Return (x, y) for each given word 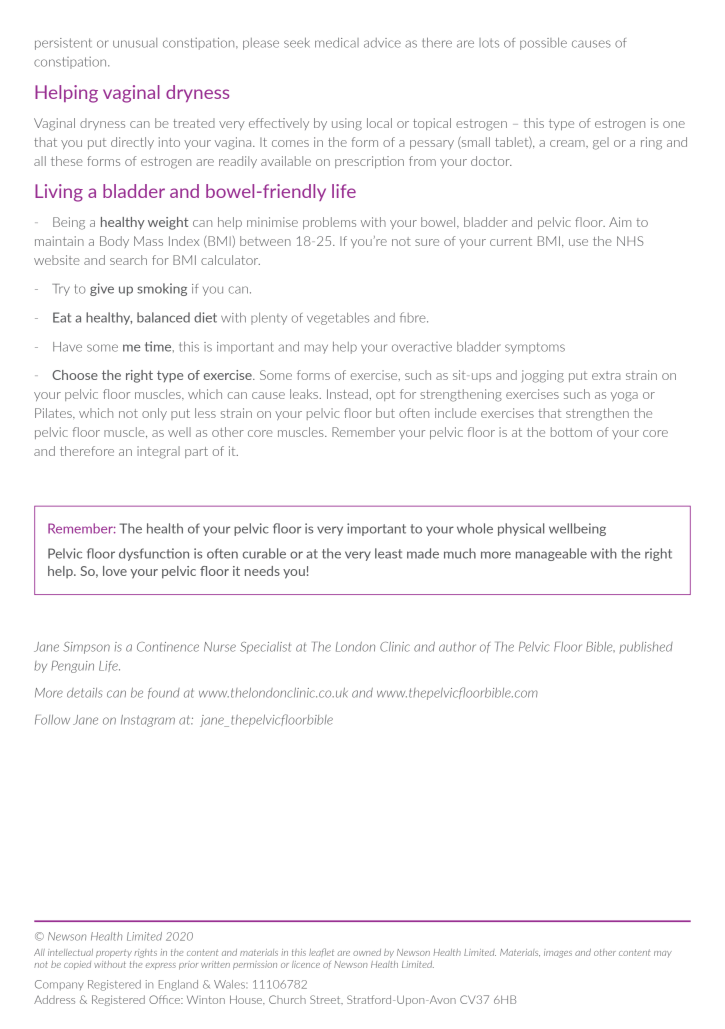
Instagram (148, 721)
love (115, 571)
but (385, 413)
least (388, 553)
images (558, 954)
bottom (571, 432)
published (646, 648)
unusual (135, 43)
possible (543, 44)
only (154, 414)
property (114, 953)
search (128, 260)
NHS (630, 241)
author (457, 647)
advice (382, 43)
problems (329, 223)
